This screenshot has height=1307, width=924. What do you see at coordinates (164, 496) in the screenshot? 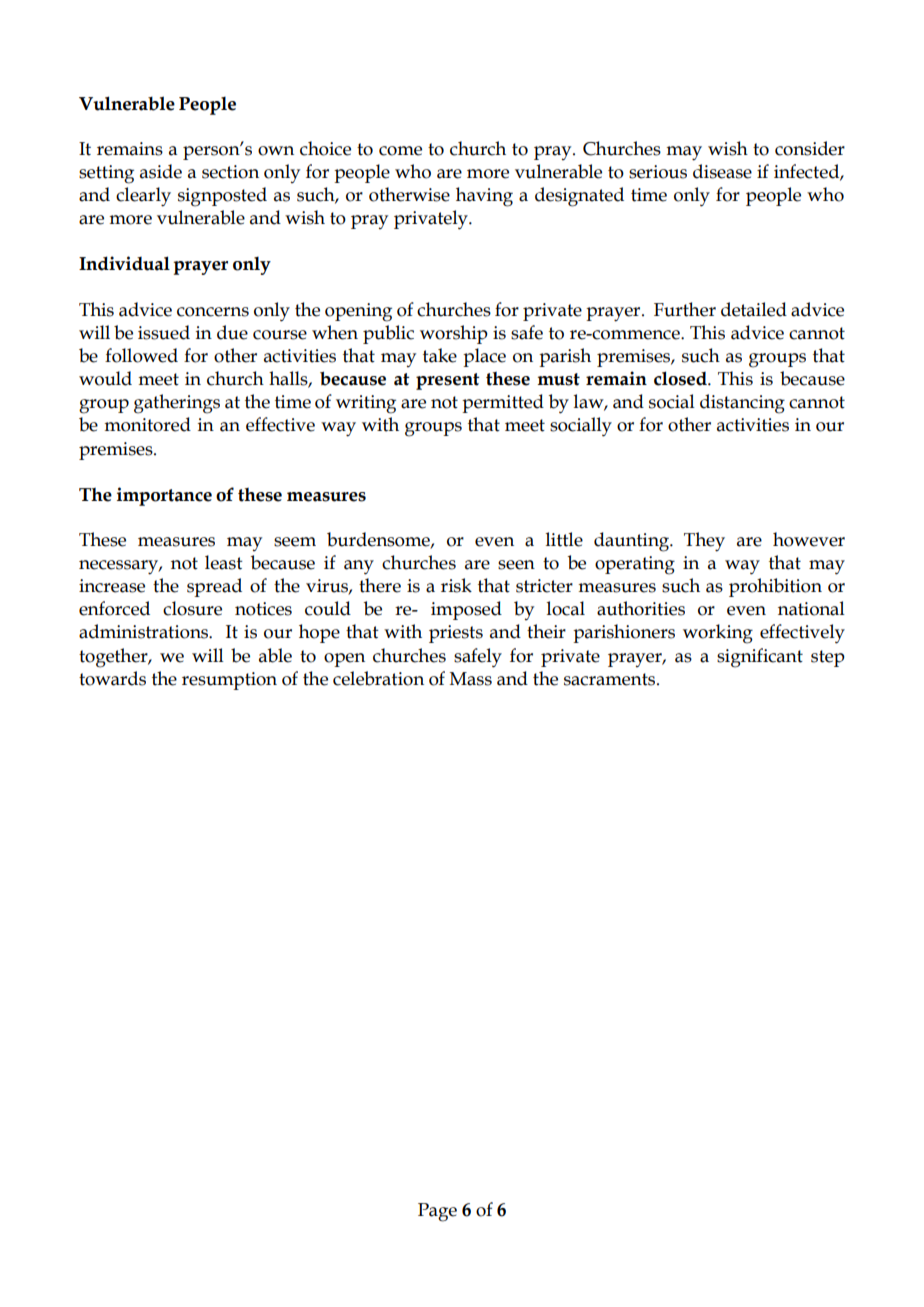
I see `importance` at bounding box center [164, 496].
